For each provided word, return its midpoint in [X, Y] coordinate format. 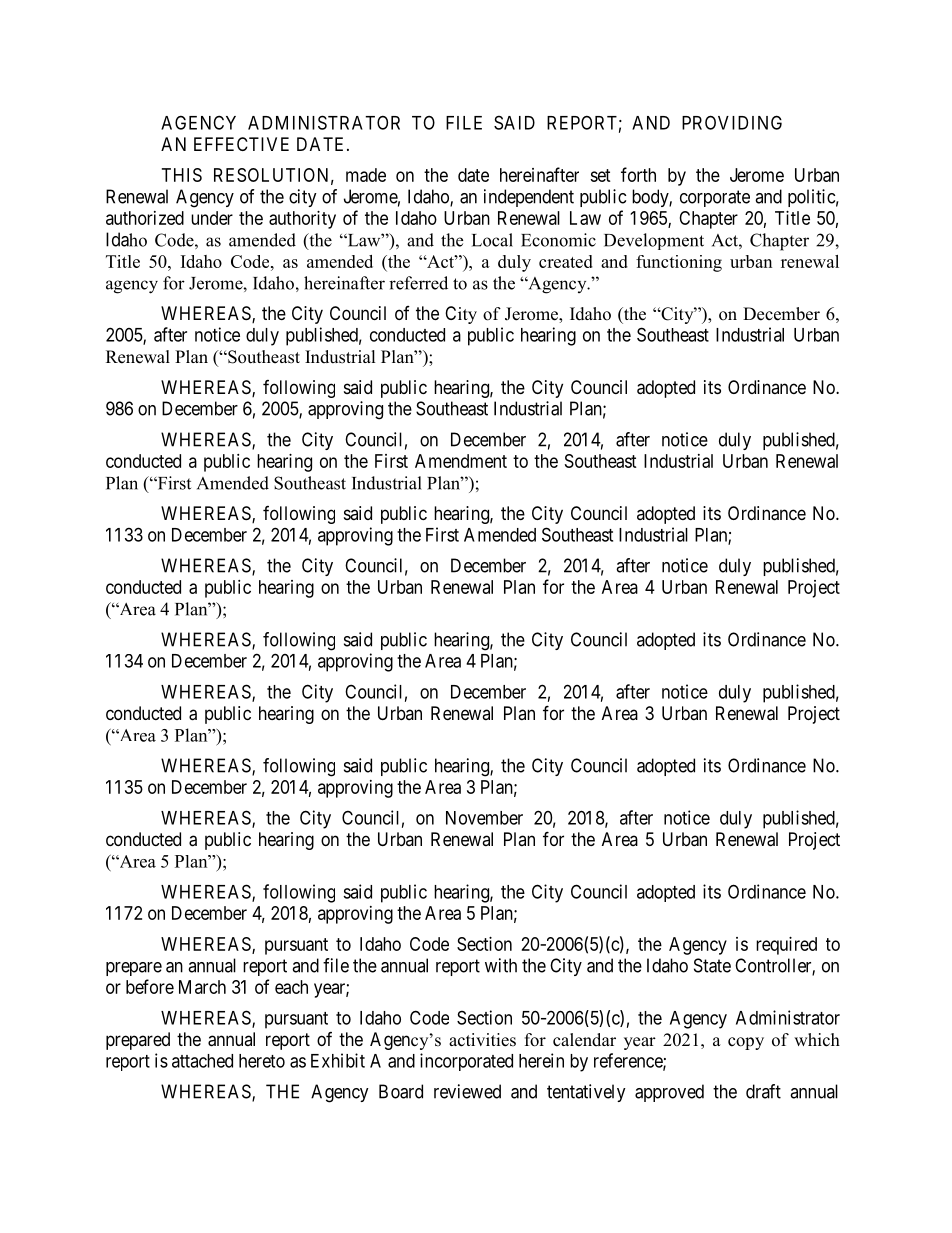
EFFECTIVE [241, 144]
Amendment [461, 461]
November [484, 818]
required [786, 946]
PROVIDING [732, 122]
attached [202, 1061]
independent [529, 198]
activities [482, 1040]
